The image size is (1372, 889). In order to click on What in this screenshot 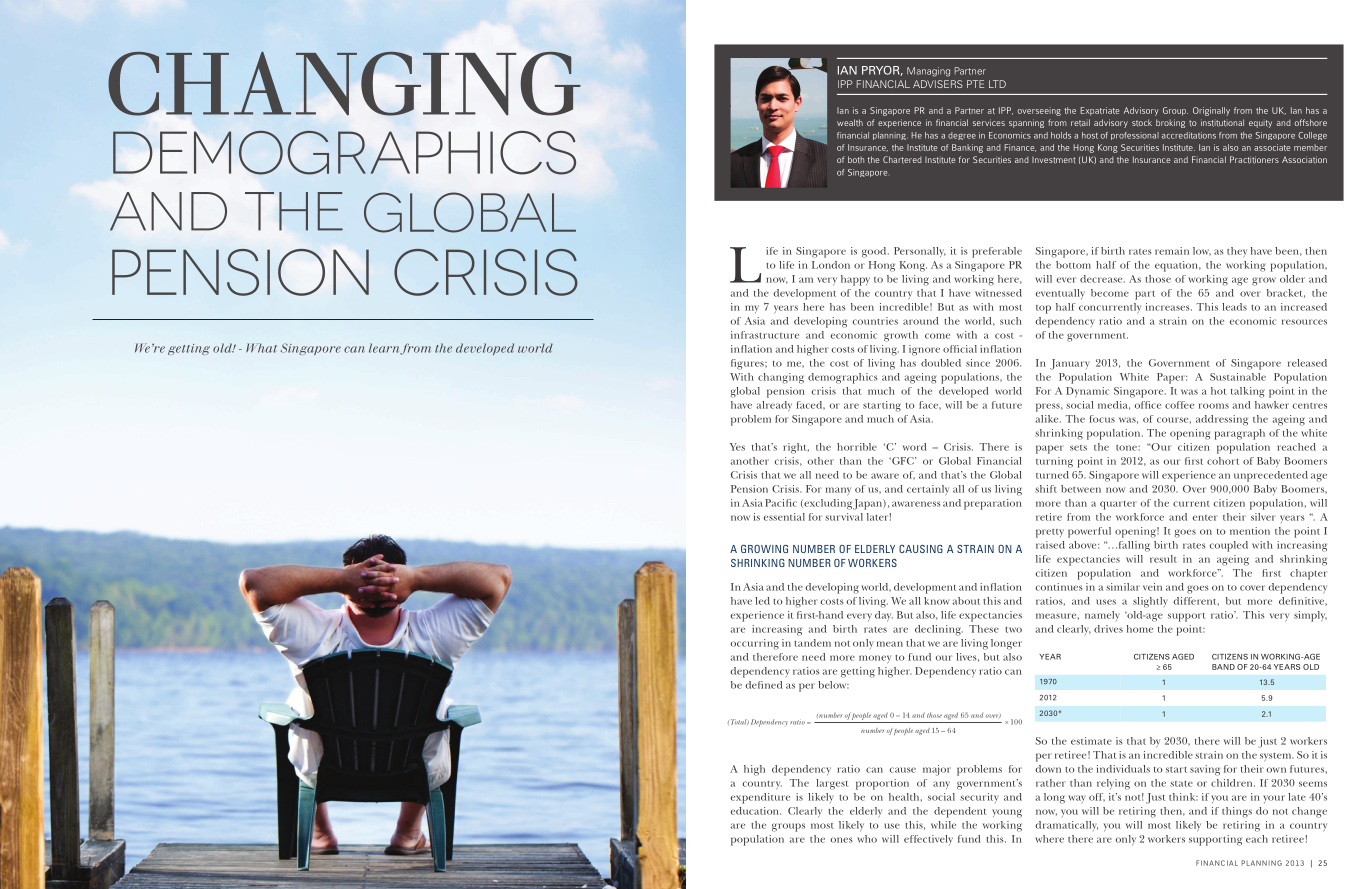, I will do `click(261, 348)`.
